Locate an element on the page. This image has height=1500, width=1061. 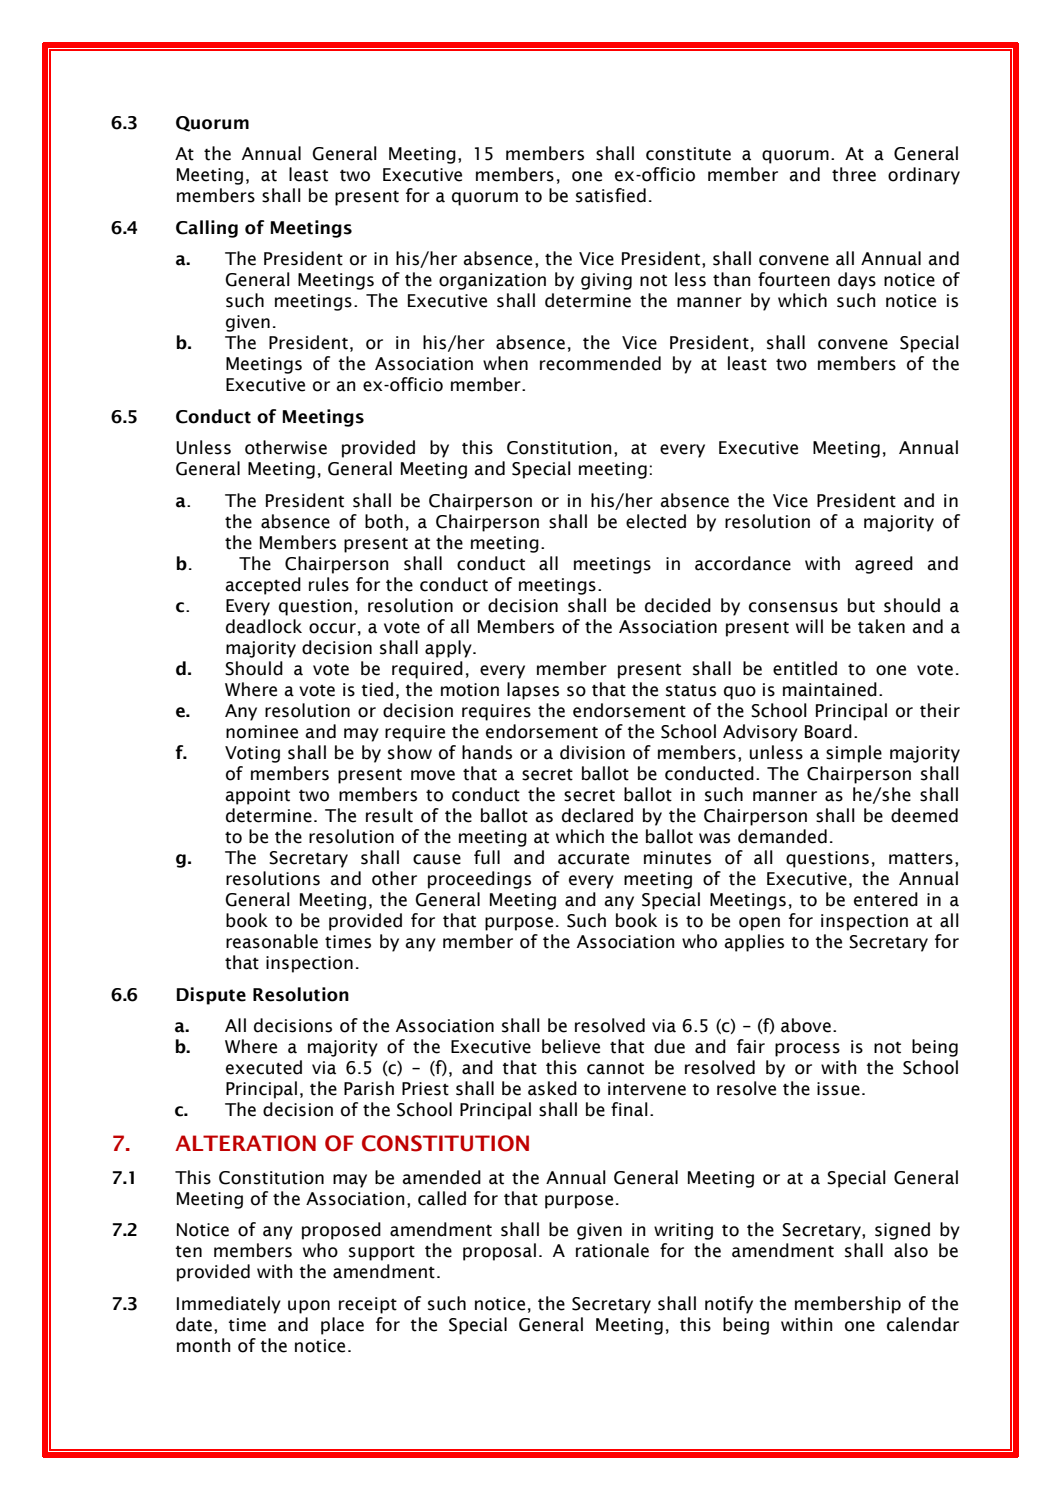
accurate is located at coordinates (593, 858).
